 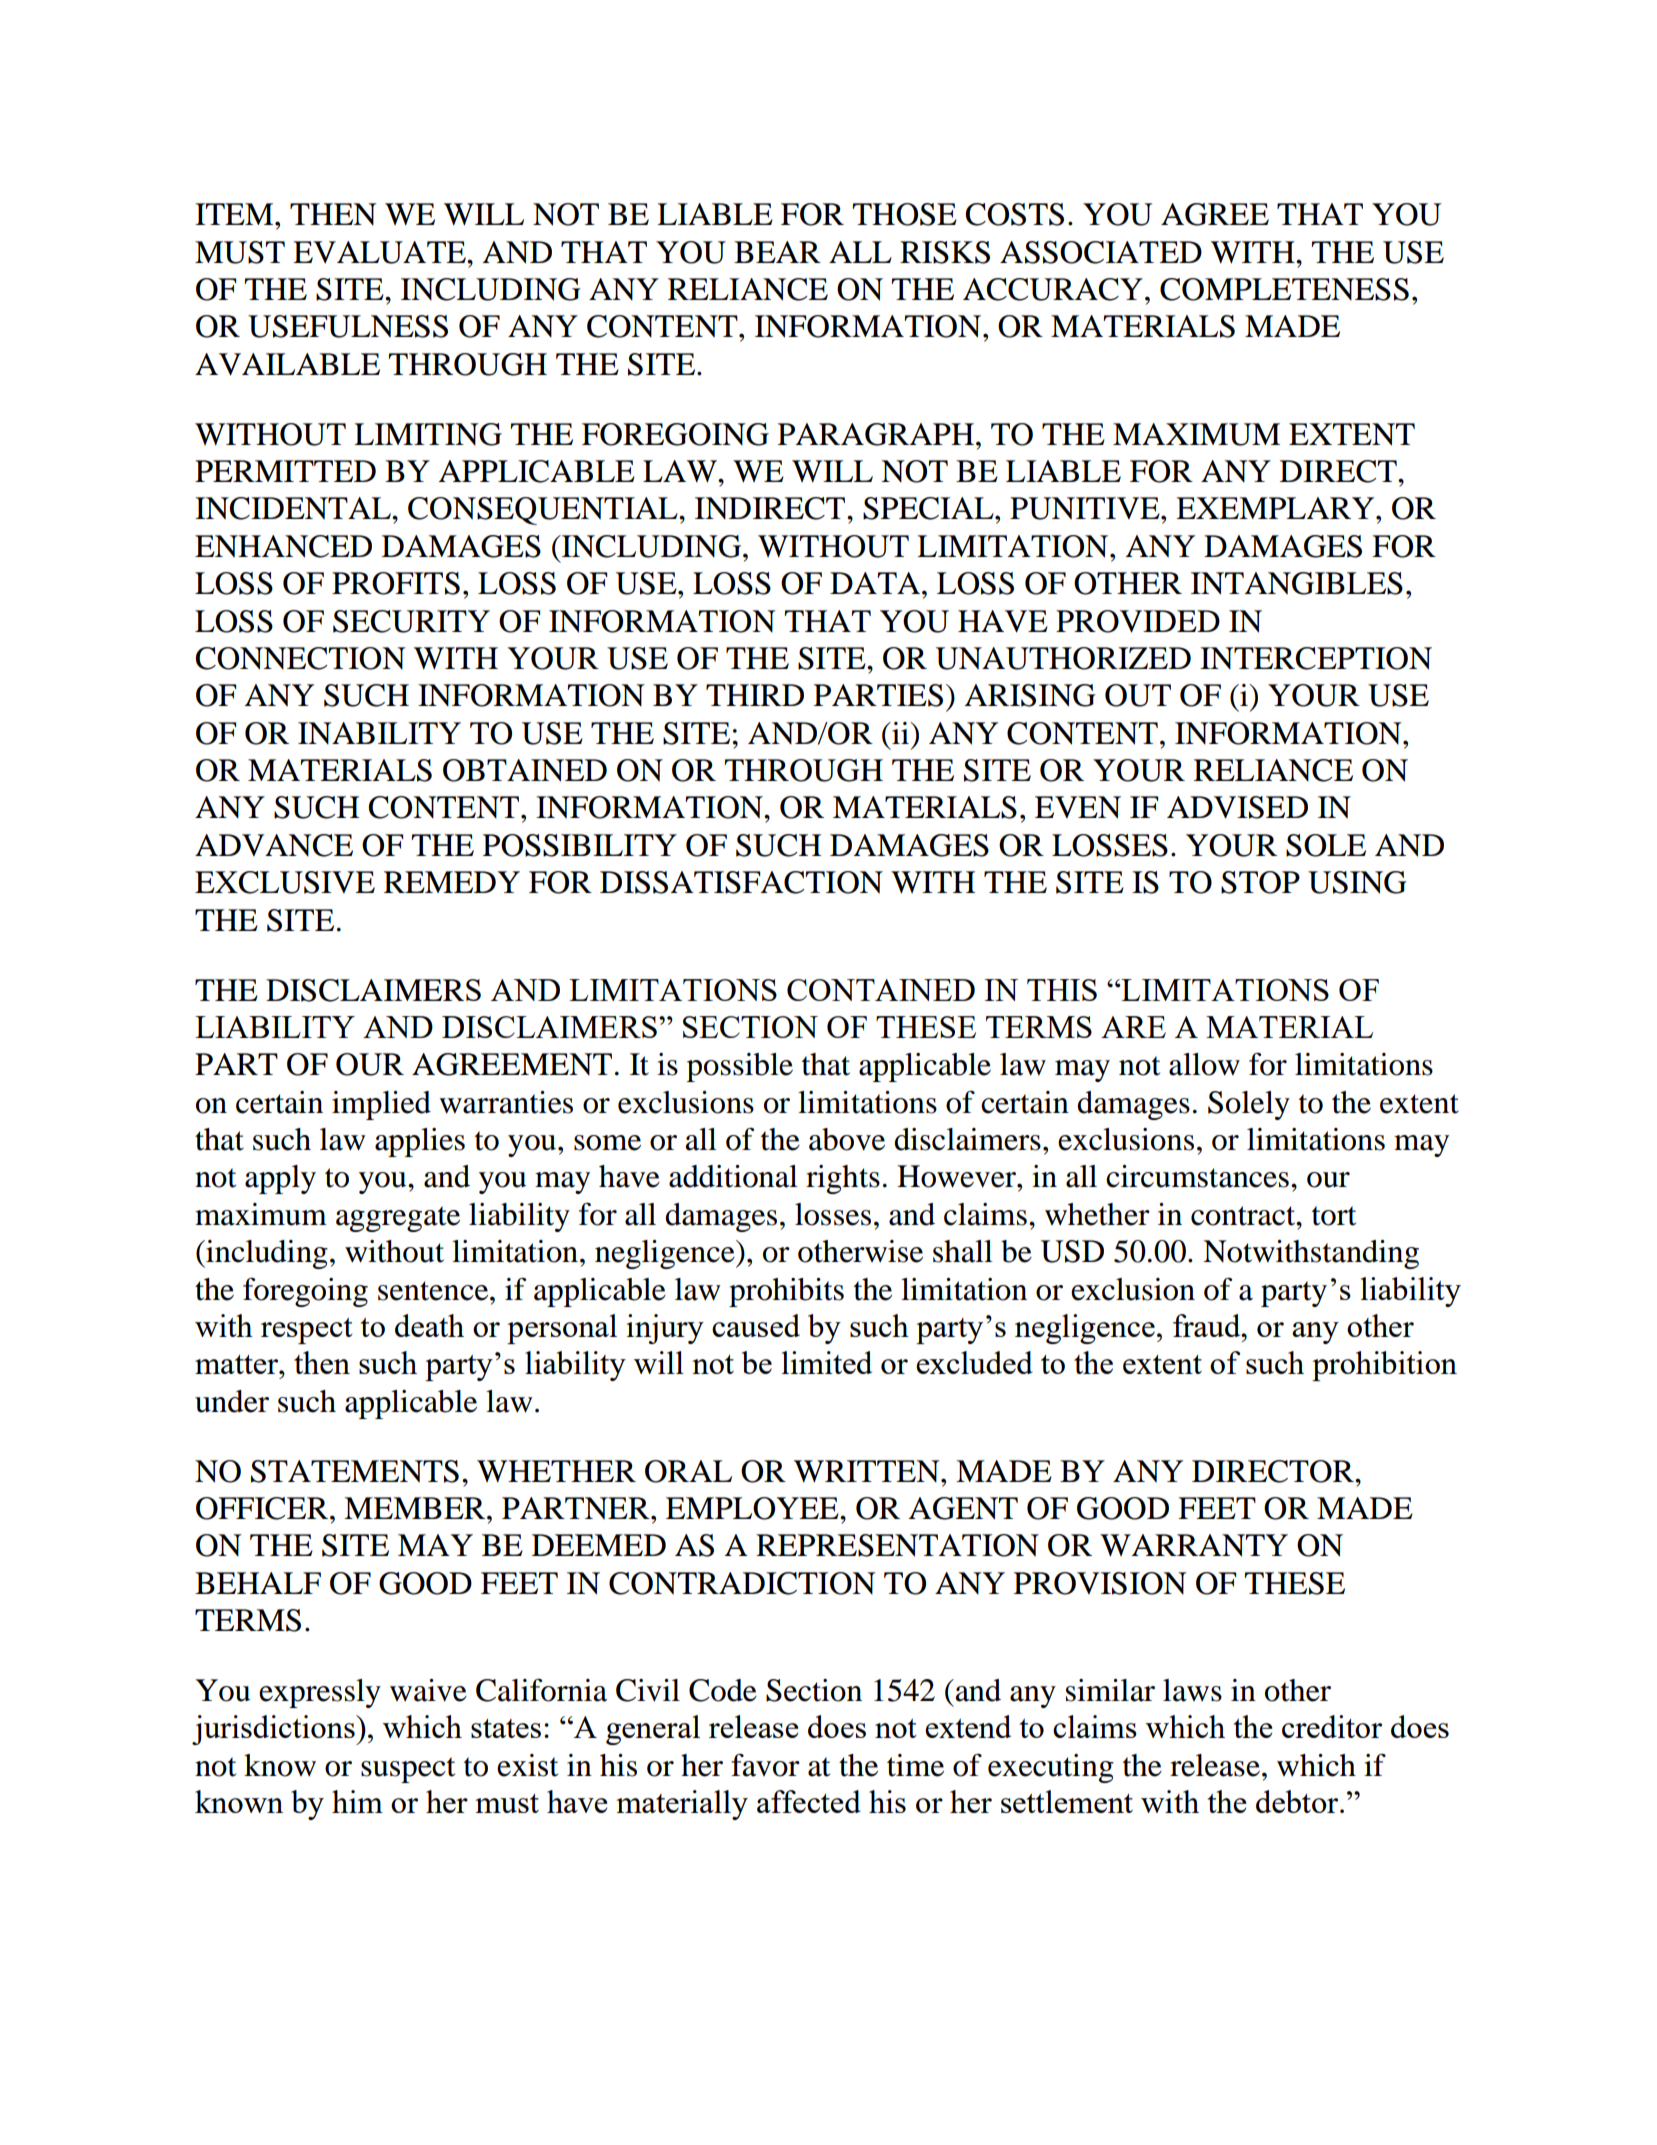 I want to click on EVALUATE, so click(x=380, y=252).
